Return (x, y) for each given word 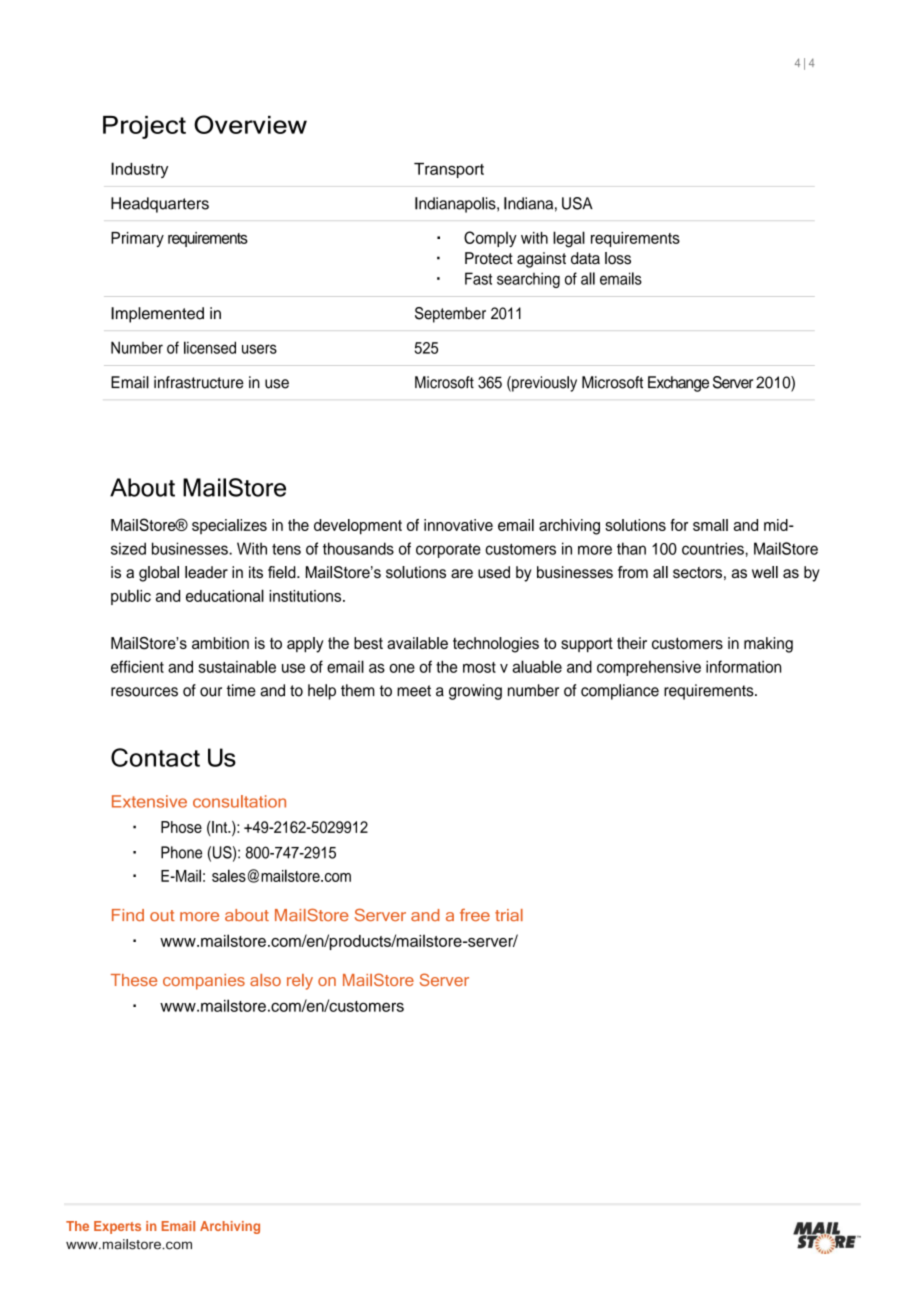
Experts (117, 1227)
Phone (181, 852)
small (710, 525)
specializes (229, 526)
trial (509, 915)
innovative (458, 525)
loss (618, 258)
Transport (449, 170)
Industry (139, 170)
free (475, 915)
